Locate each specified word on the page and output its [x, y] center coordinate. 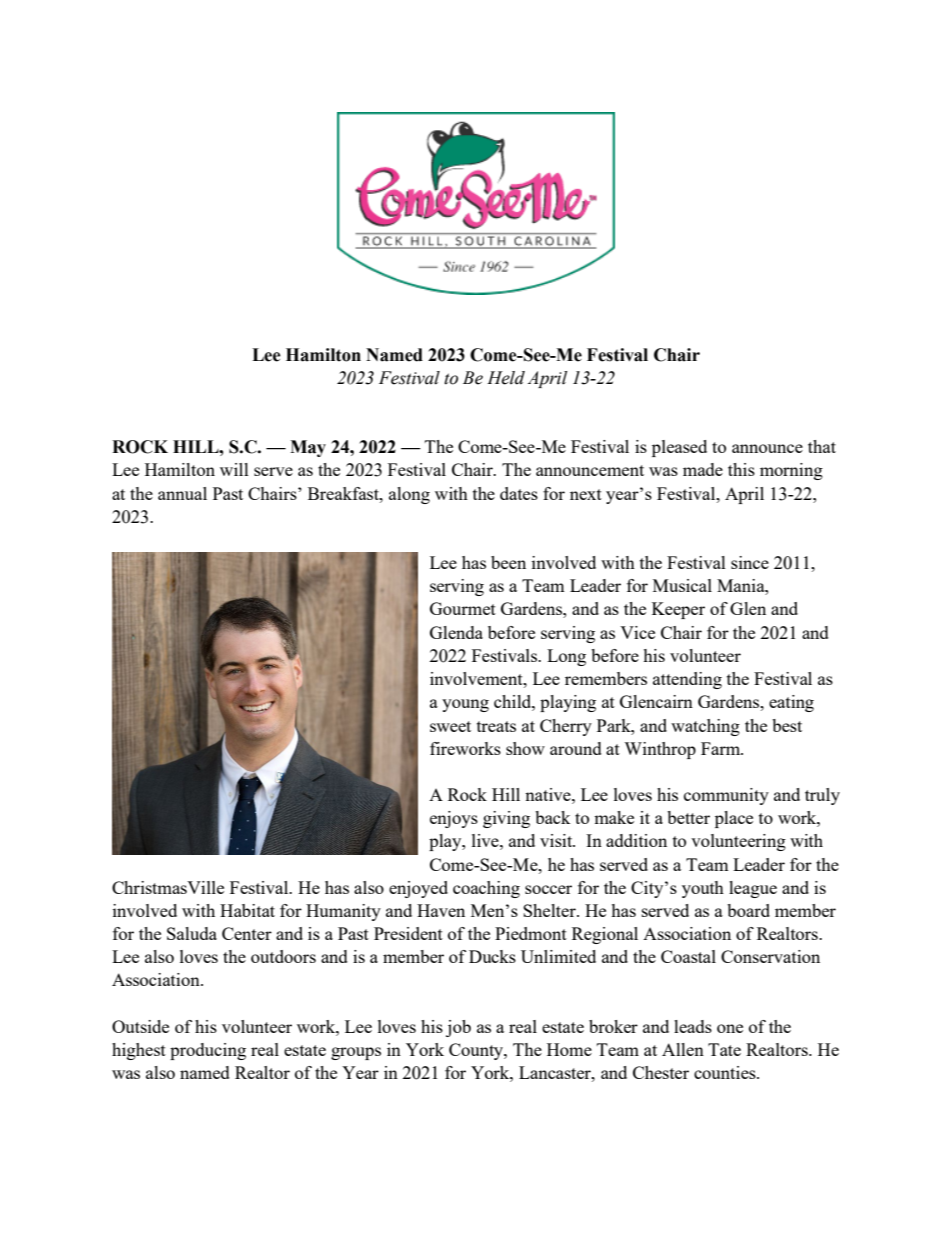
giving [506, 819]
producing [208, 1051]
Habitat [247, 910]
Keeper [678, 610]
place [734, 819]
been [508, 562]
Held [506, 378]
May [308, 448]
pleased [679, 448]
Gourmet [463, 608]
